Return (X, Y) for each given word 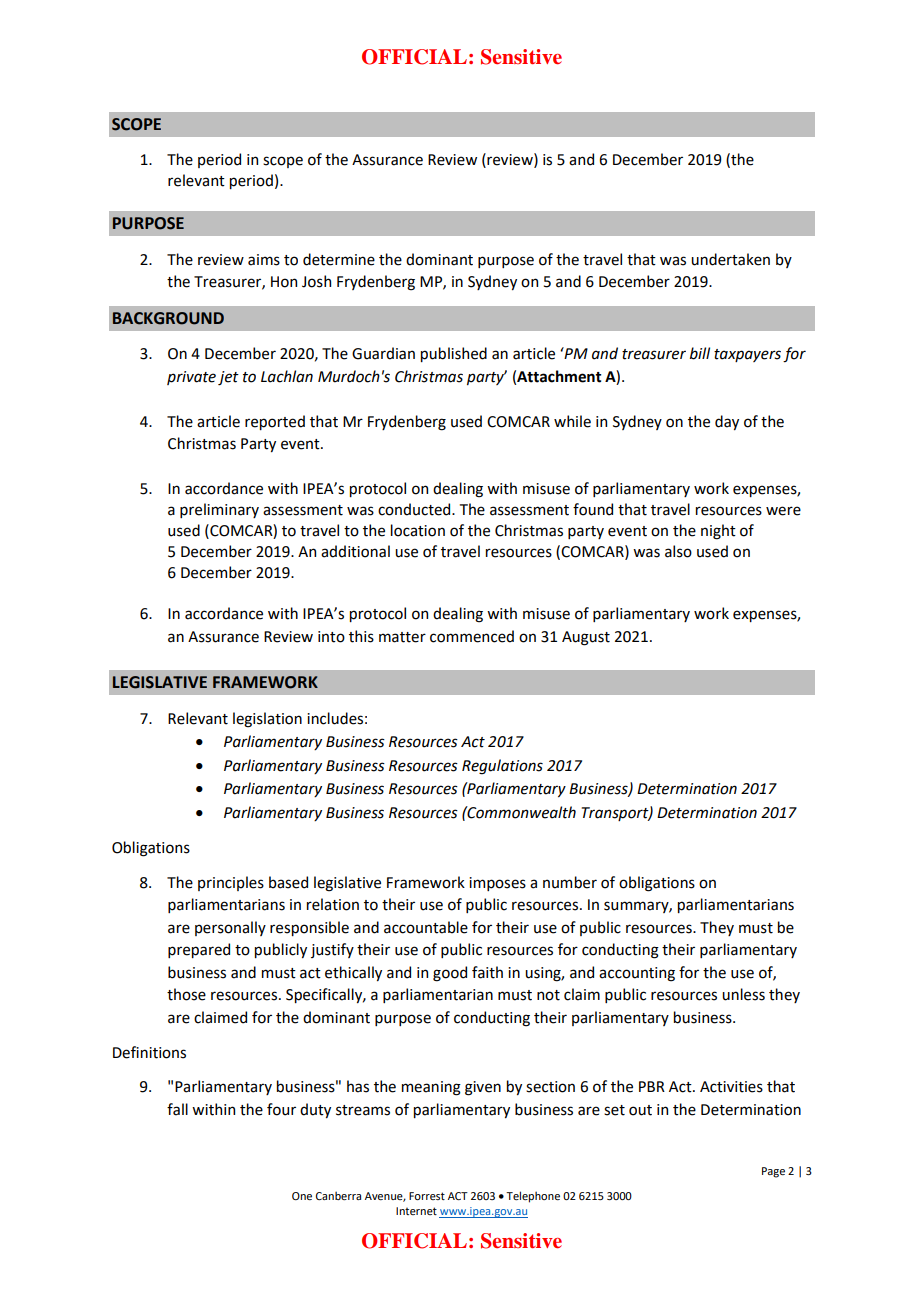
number (570, 882)
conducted (415, 509)
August (586, 638)
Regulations (502, 767)
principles (231, 883)
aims (264, 260)
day (727, 422)
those (186, 994)
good (450, 974)
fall (177, 1109)
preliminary (219, 510)
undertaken (730, 259)
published (454, 354)
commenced (472, 636)
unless (743, 994)
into (331, 637)
